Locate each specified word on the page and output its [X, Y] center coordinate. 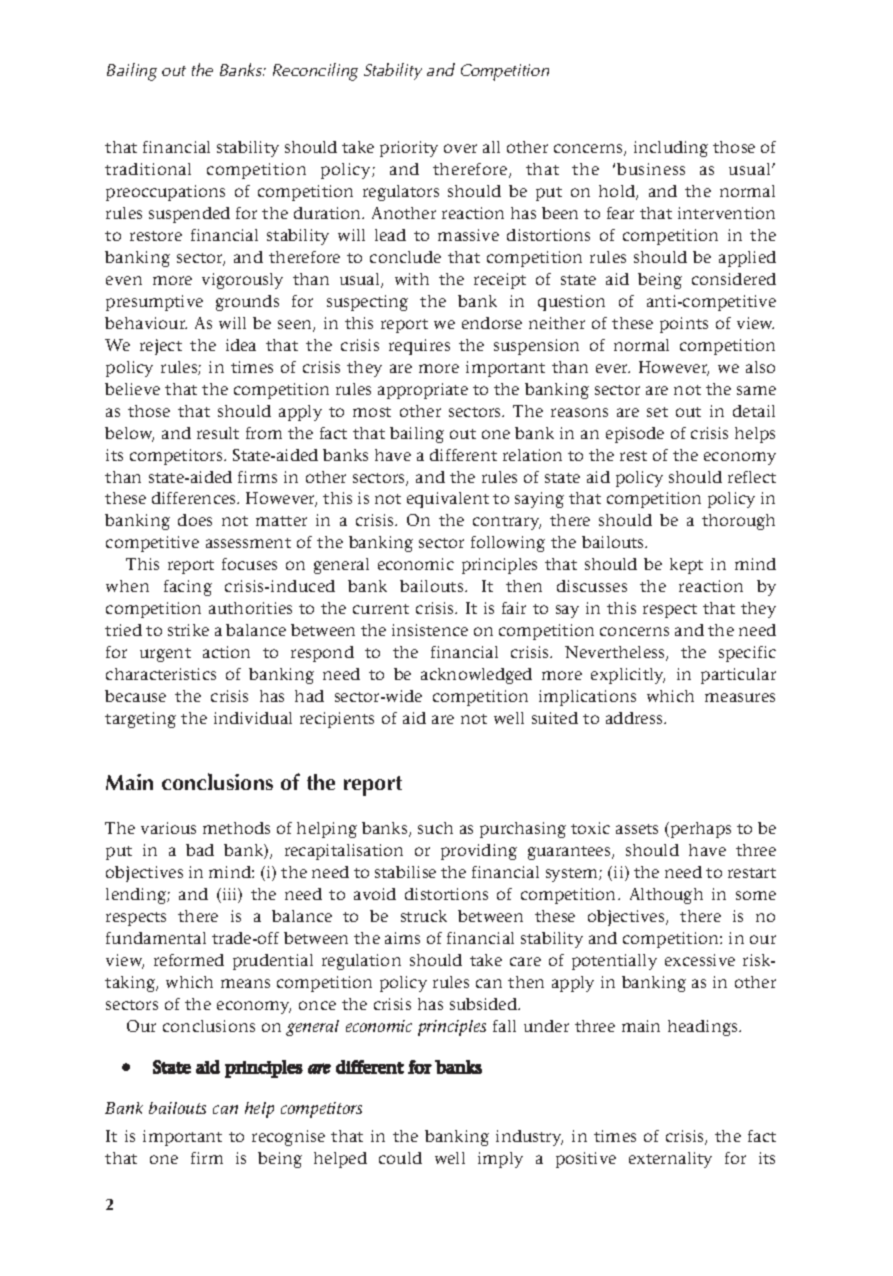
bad [200, 850]
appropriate [423, 391]
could [400, 1158]
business [651, 169]
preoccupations [165, 193]
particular [738, 676]
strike [188, 630]
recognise [288, 1138]
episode [635, 435]
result [218, 433]
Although [666, 896]
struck [424, 916]
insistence [430, 630]
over [460, 148]
